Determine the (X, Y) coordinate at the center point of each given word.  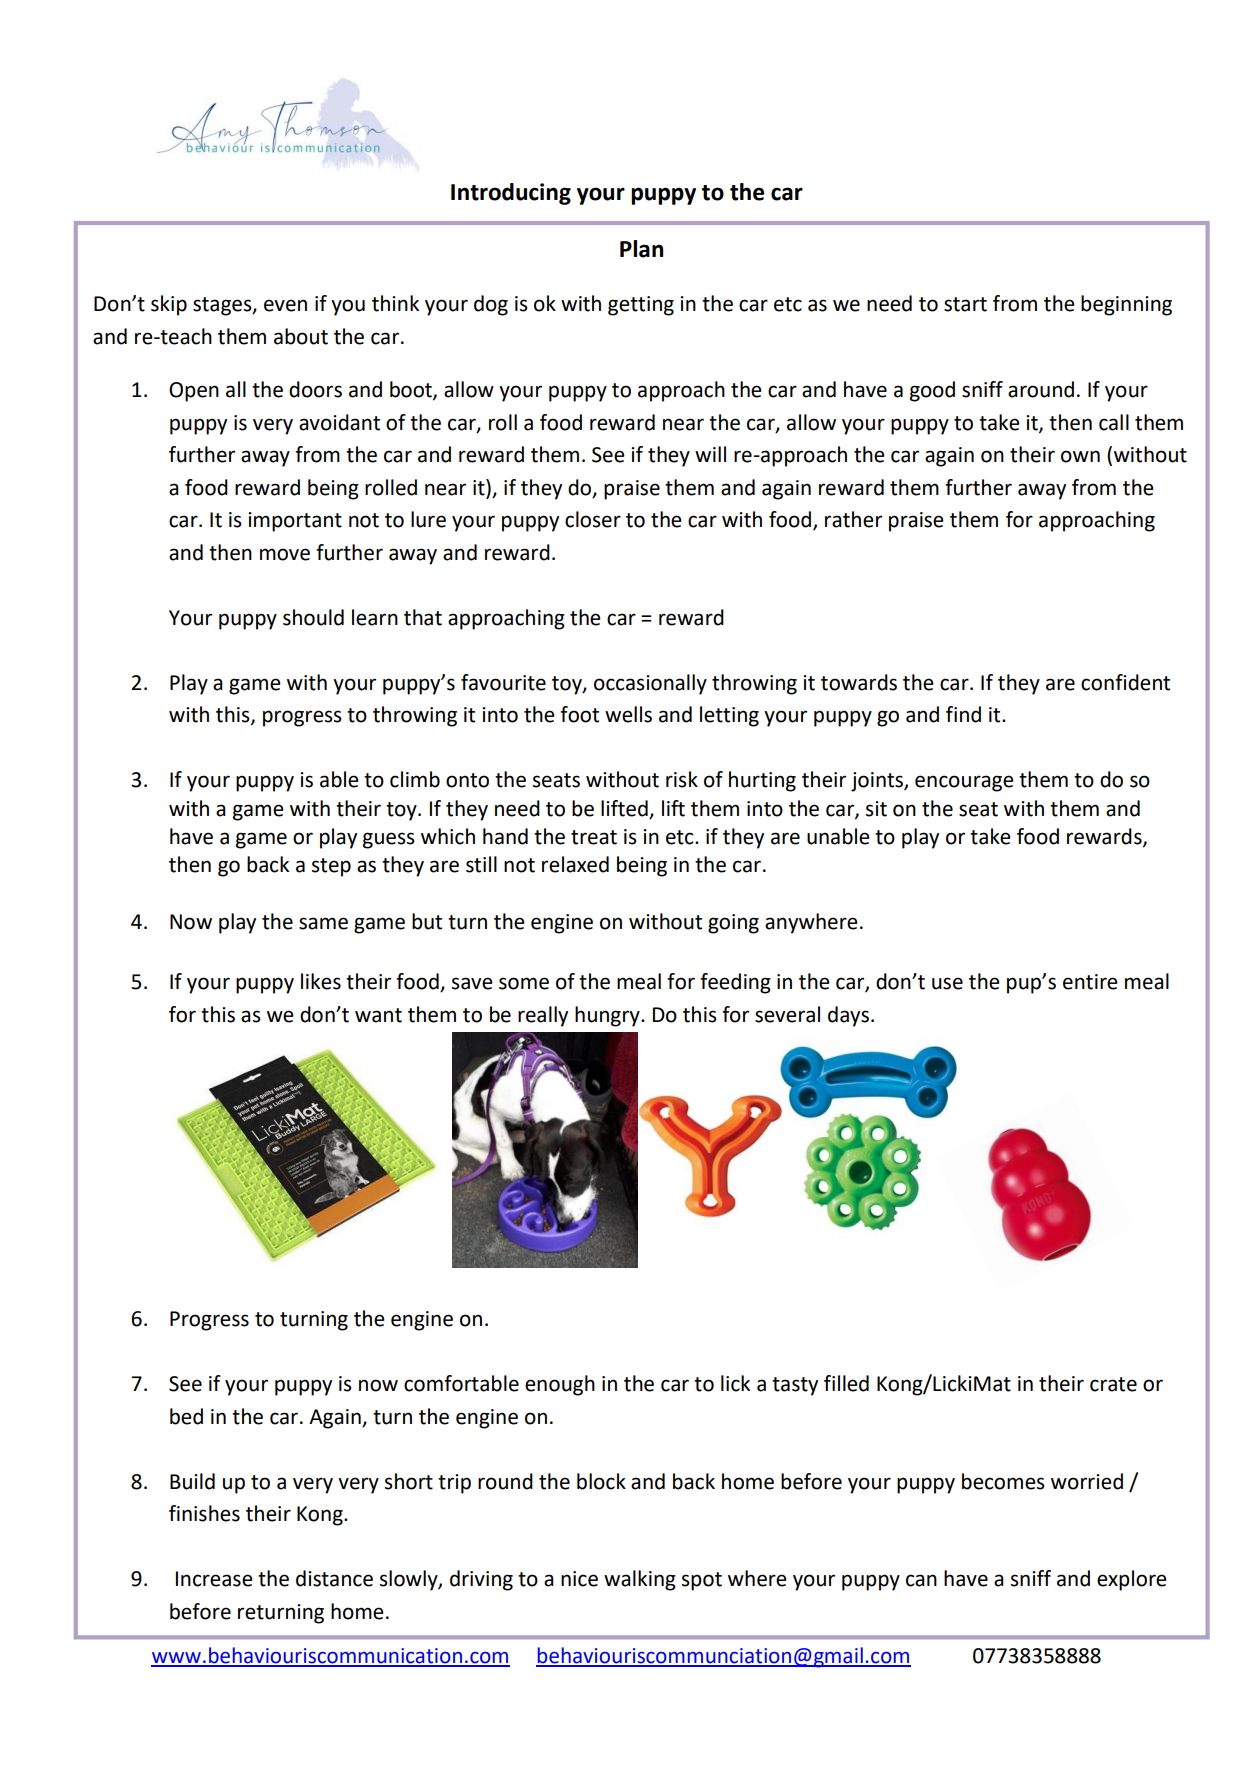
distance (334, 1578)
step (331, 867)
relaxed (575, 864)
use (947, 983)
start (965, 304)
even (285, 305)
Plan (641, 249)
